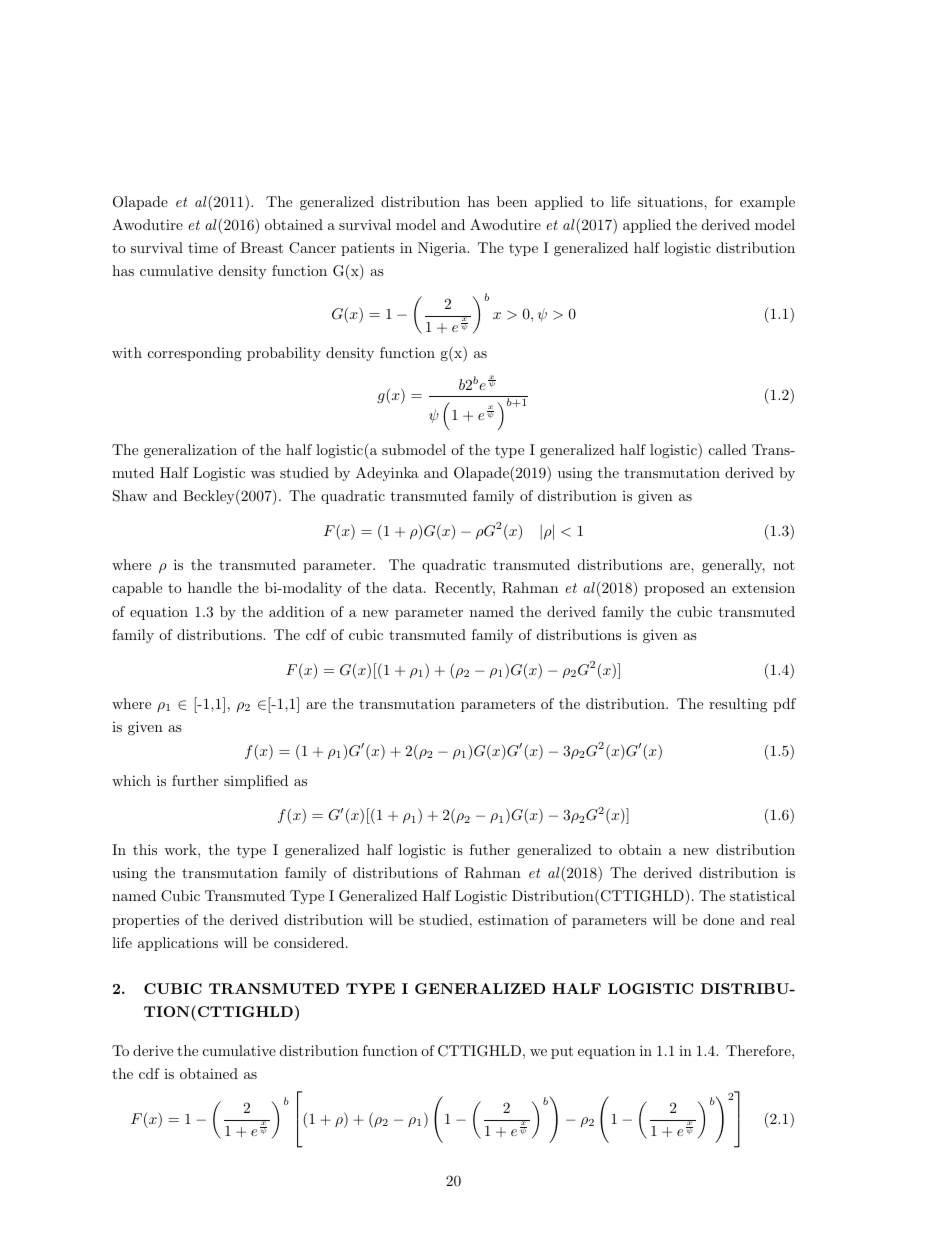 Image resolution: width=952 pixels, height=1233 pixels. Describe the element at coordinates (210, 587) in the screenshot. I see `handle` at that location.
